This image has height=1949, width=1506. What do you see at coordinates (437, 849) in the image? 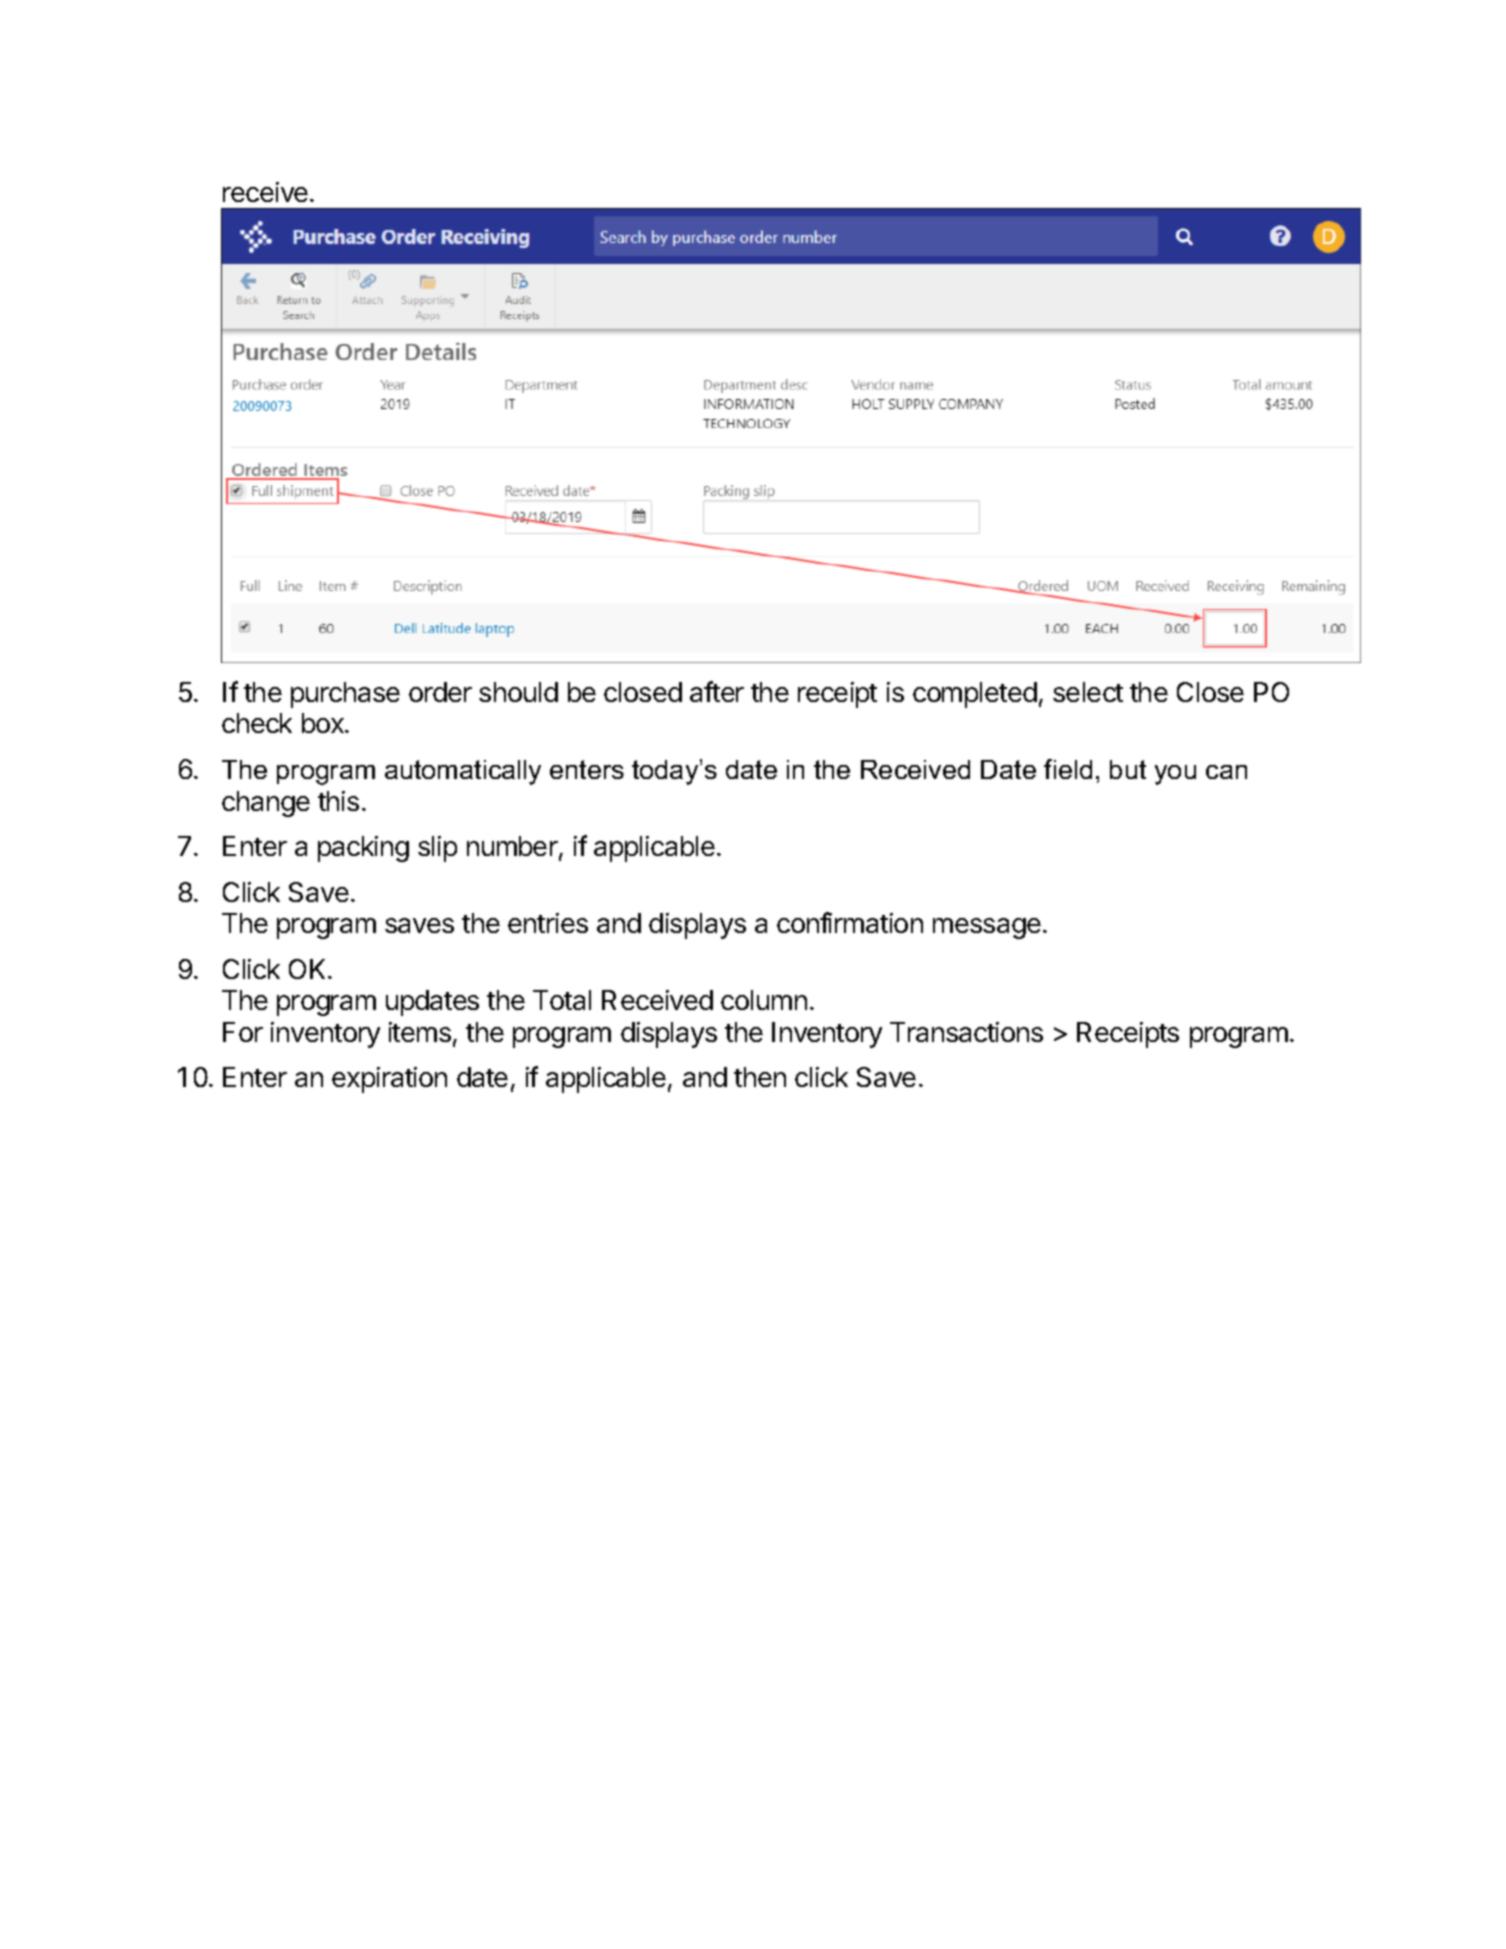
I see `slip` at bounding box center [437, 849].
